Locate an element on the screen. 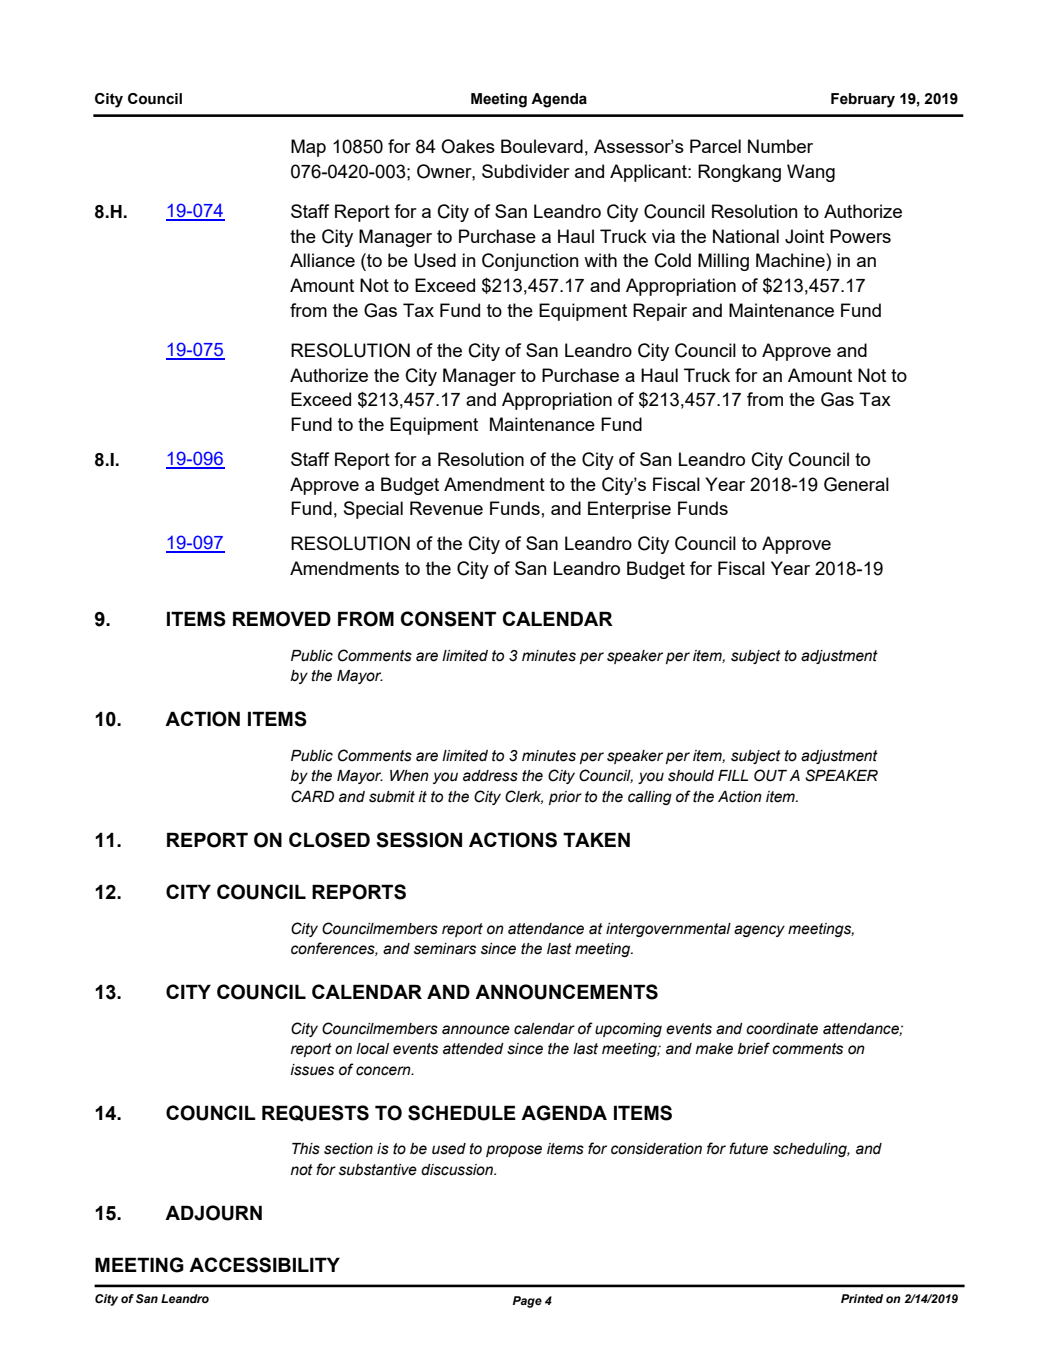 This screenshot has height=1370, width=1058. agency is located at coordinates (759, 931).
